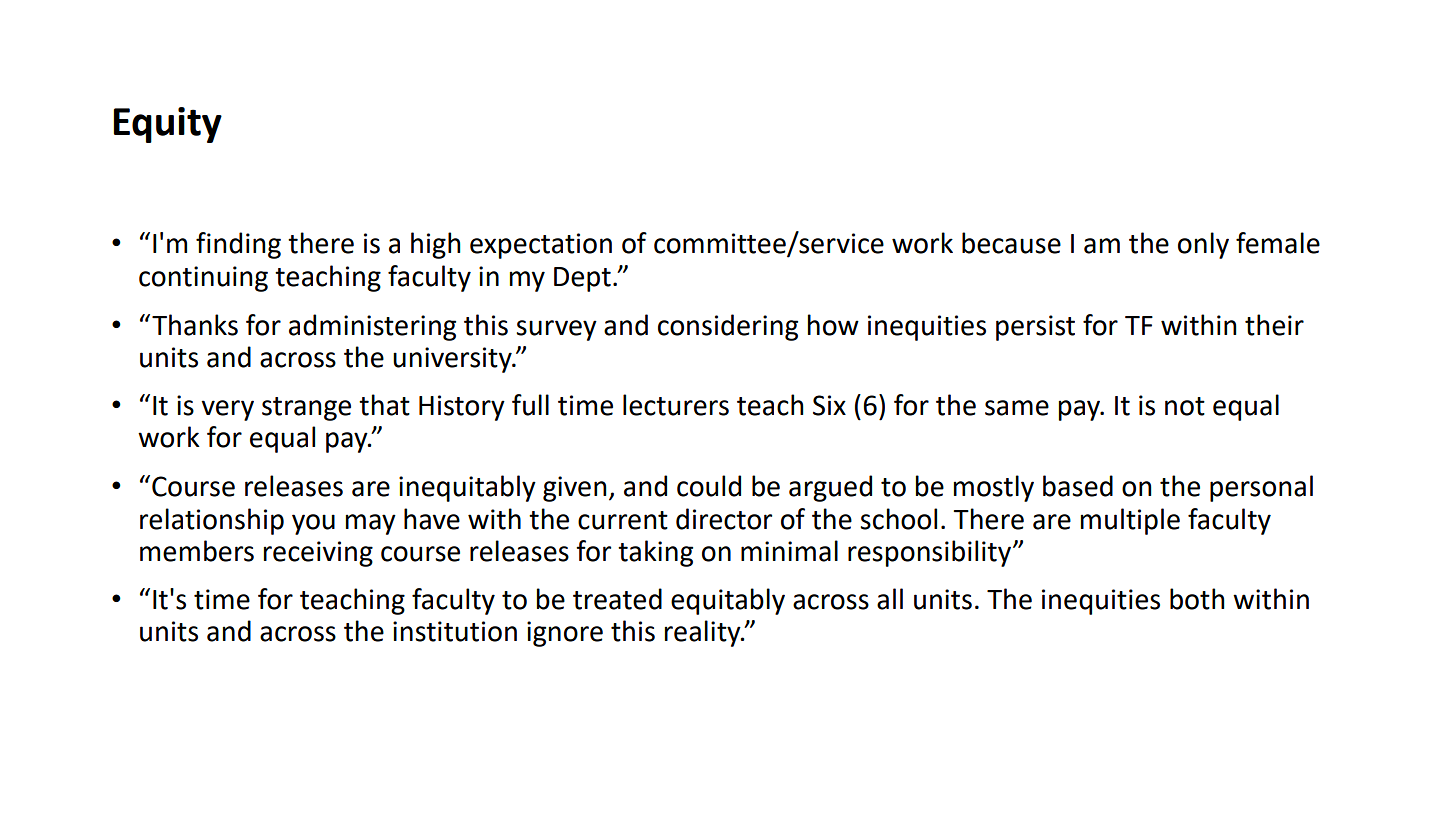  Describe the element at coordinates (455, 631) in the screenshot. I see `institution` at that location.
